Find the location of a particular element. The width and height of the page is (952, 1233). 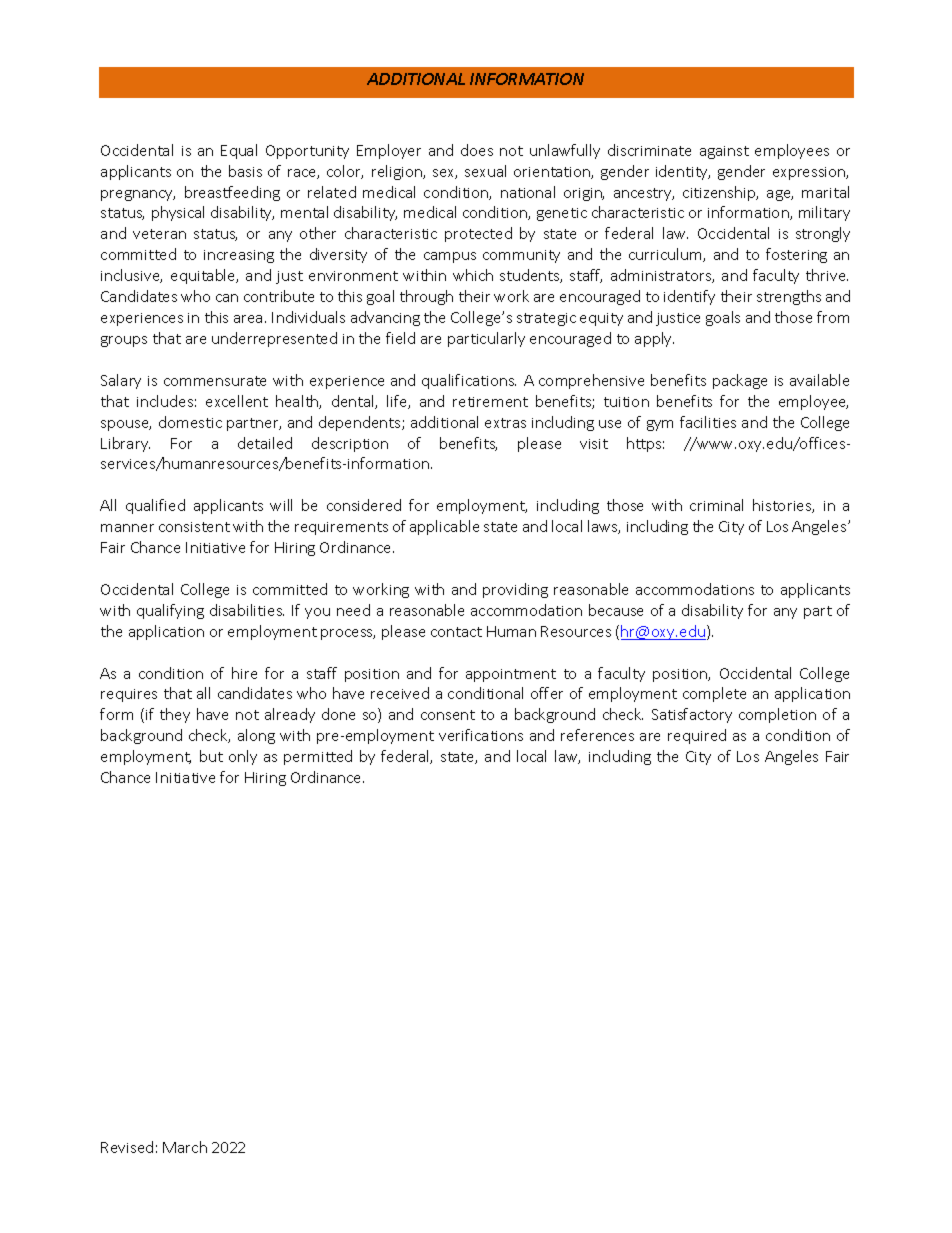

hire is located at coordinates (244, 673).
